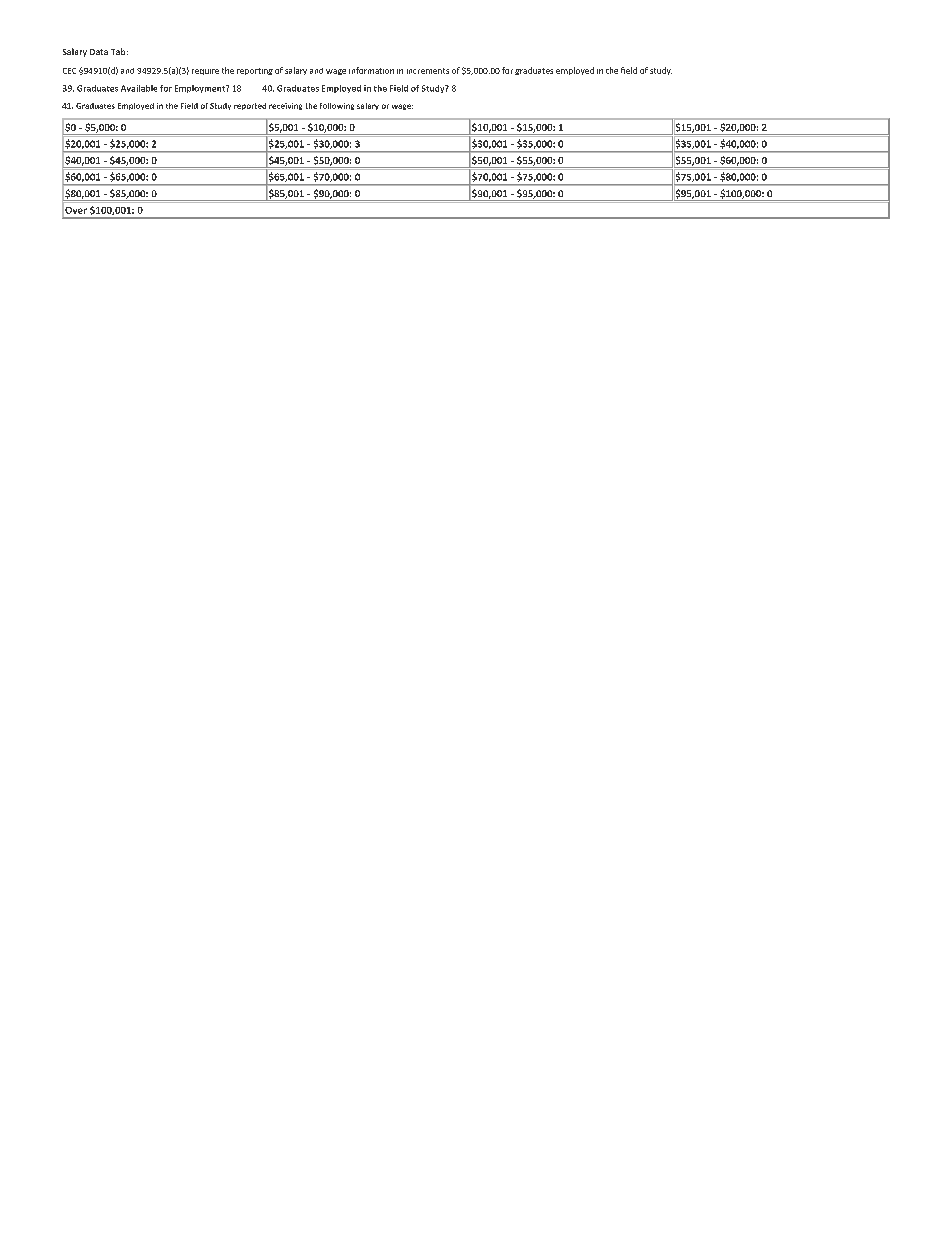 The width and height of the image is (952, 1233). I want to click on Data, so click(99, 52).
